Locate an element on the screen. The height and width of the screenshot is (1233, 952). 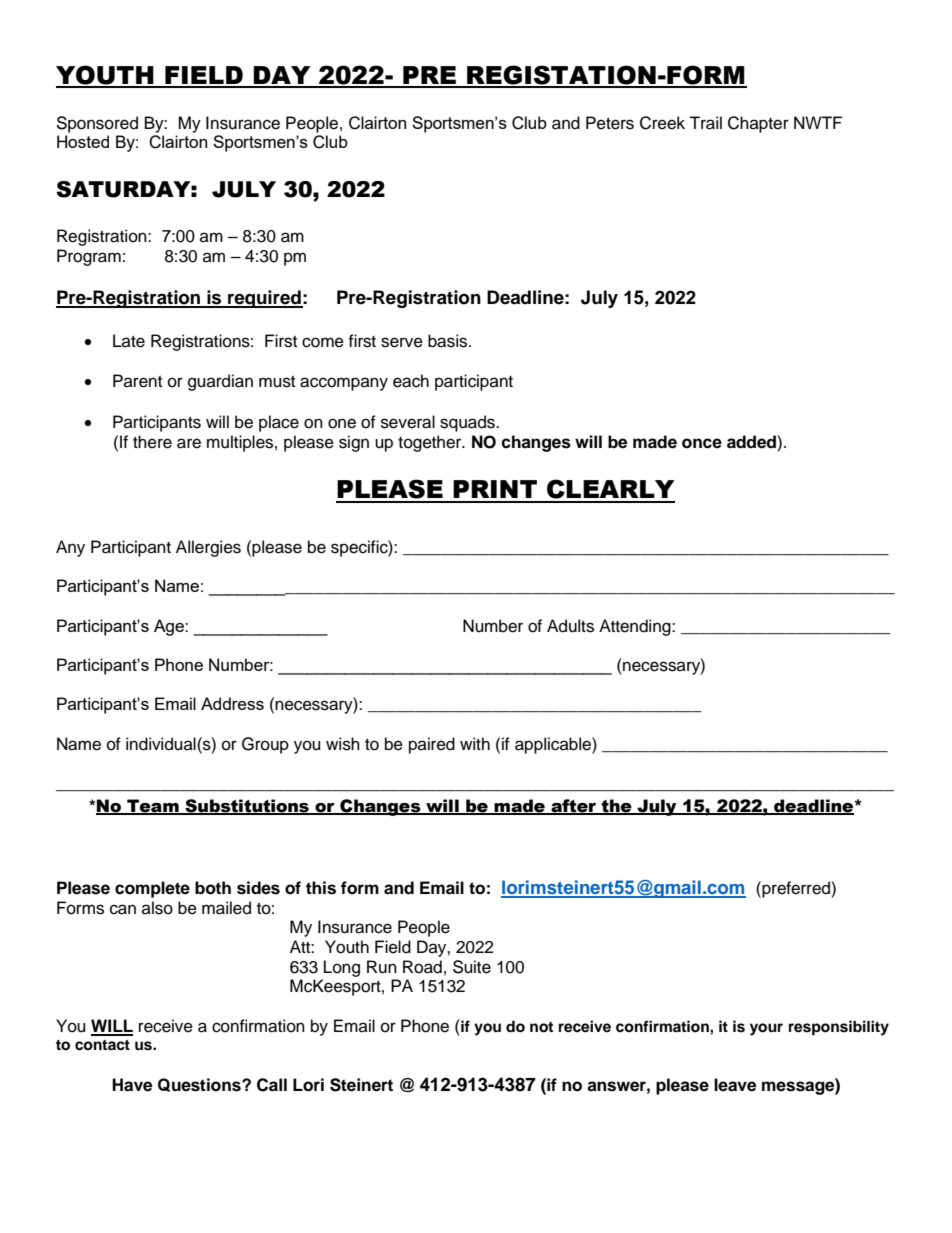
Questions is located at coordinates (200, 1085).
